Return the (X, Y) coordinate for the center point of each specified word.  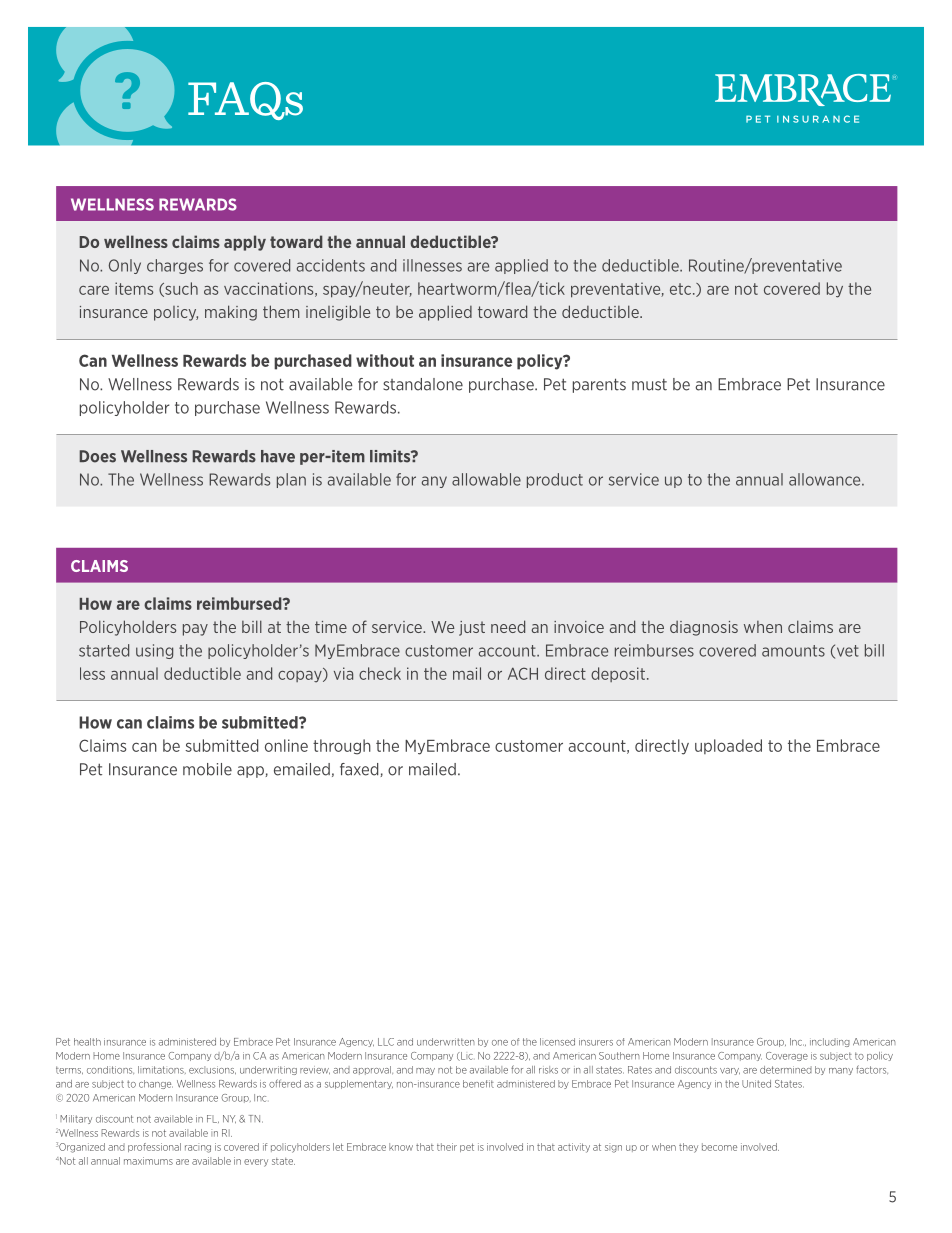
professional (154, 1147)
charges (175, 266)
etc (682, 289)
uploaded (728, 746)
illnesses (432, 265)
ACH (523, 673)
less (92, 673)
